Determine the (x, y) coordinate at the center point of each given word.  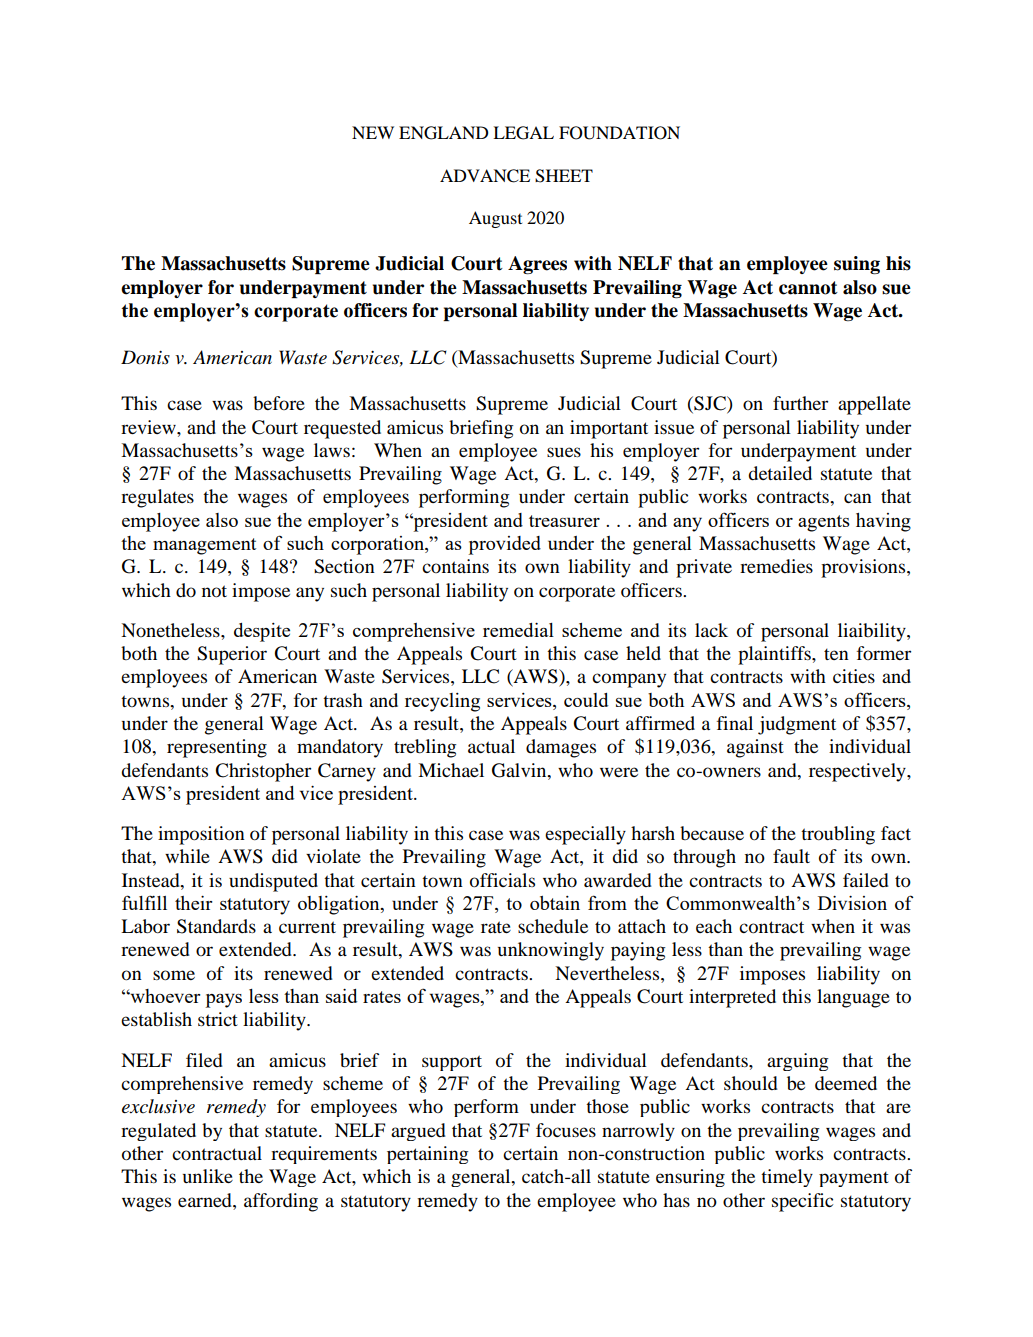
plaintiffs (775, 655)
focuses (566, 1130)
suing (857, 265)
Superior (232, 655)
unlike (208, 1176)
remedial (518, 630)
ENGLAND (443, 133)
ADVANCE (485, 176)
